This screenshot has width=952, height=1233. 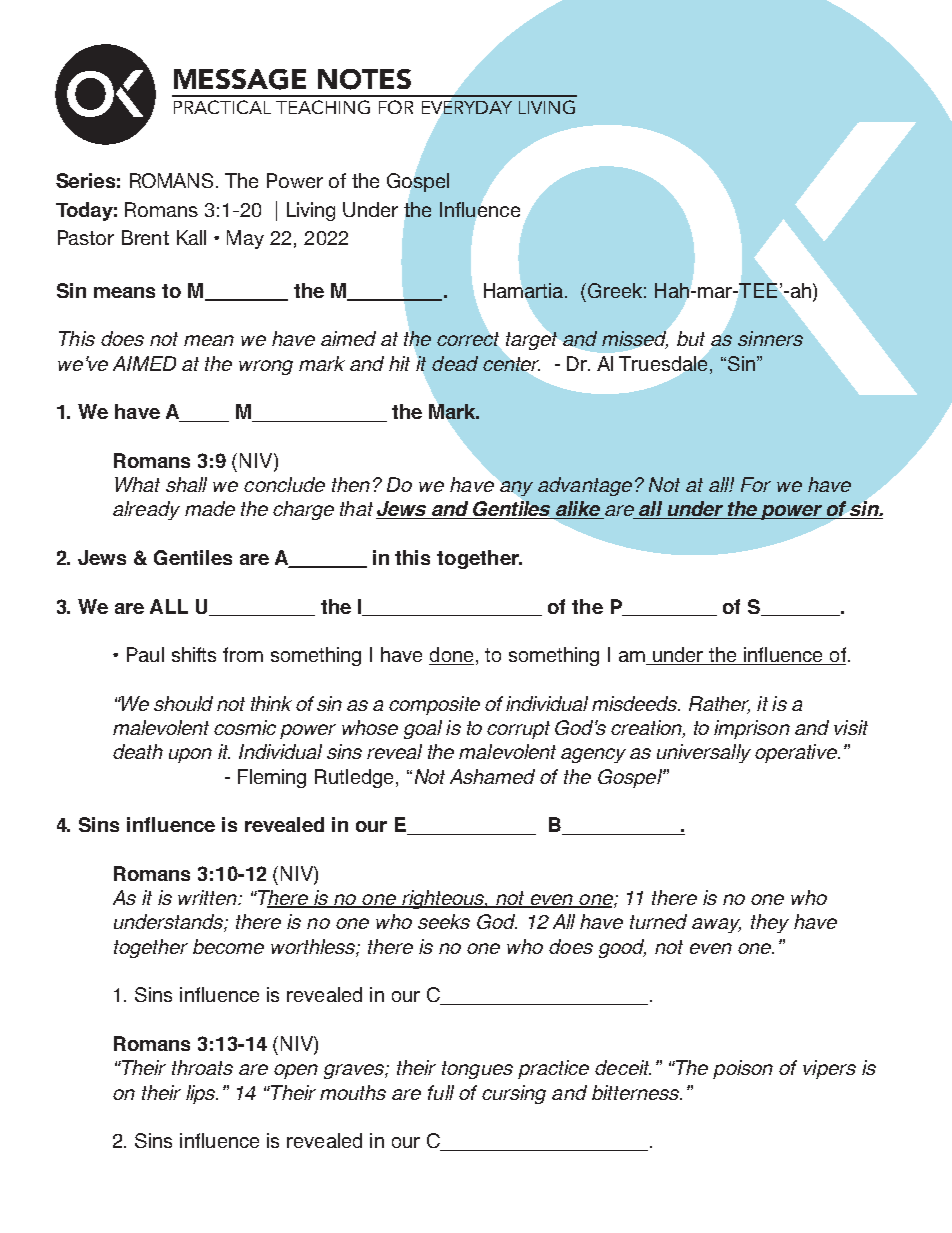 What do you see at coordinates (467, 107) in the screenshot?
I see `EVERYDAY` at bounding box center [467, 107].
